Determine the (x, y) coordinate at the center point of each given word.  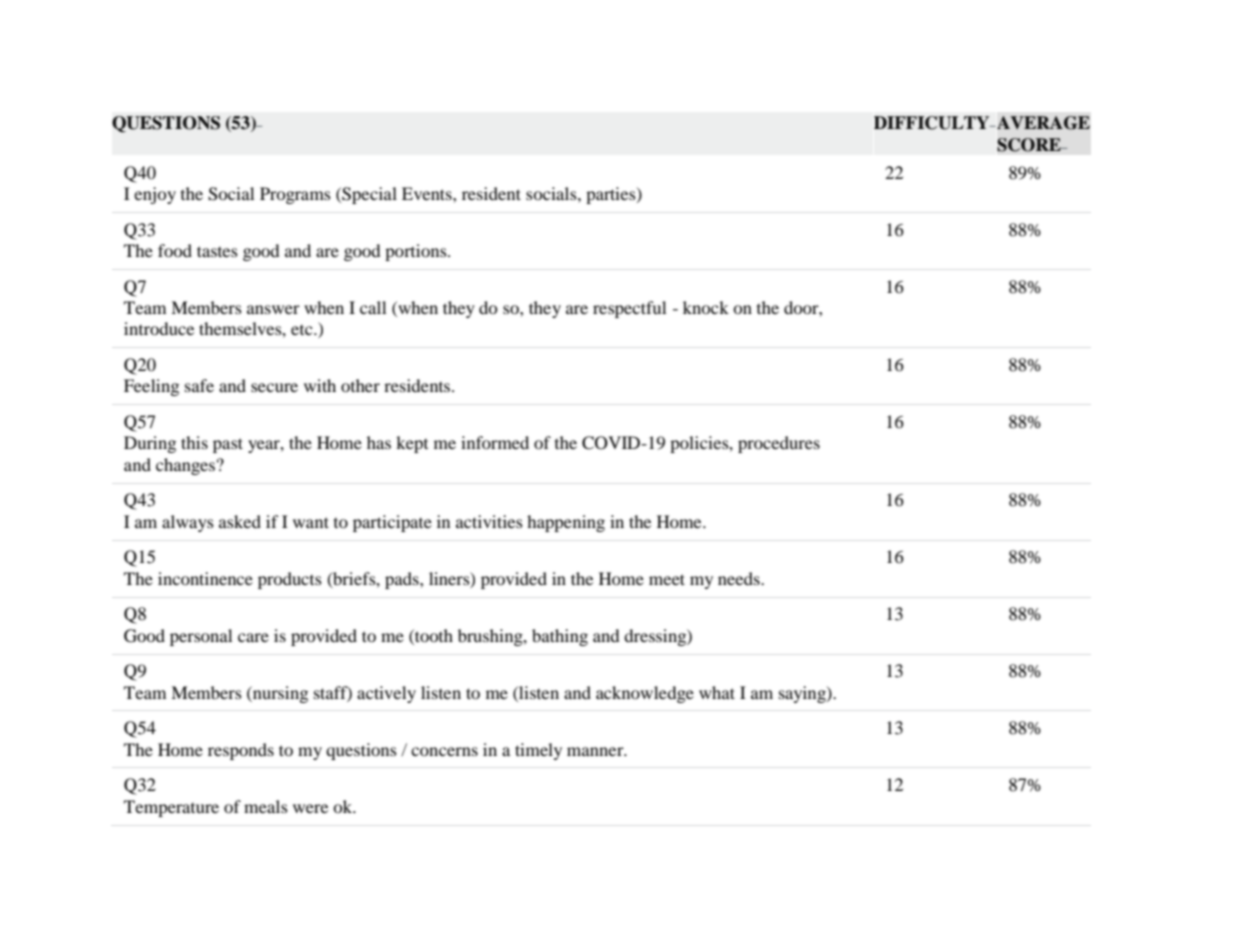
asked (240, 521)
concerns (444, 751)
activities (489, 521)
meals (266, 806)
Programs (295, 195)
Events (428, 193)
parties (612, 195)
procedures (779, 444)
